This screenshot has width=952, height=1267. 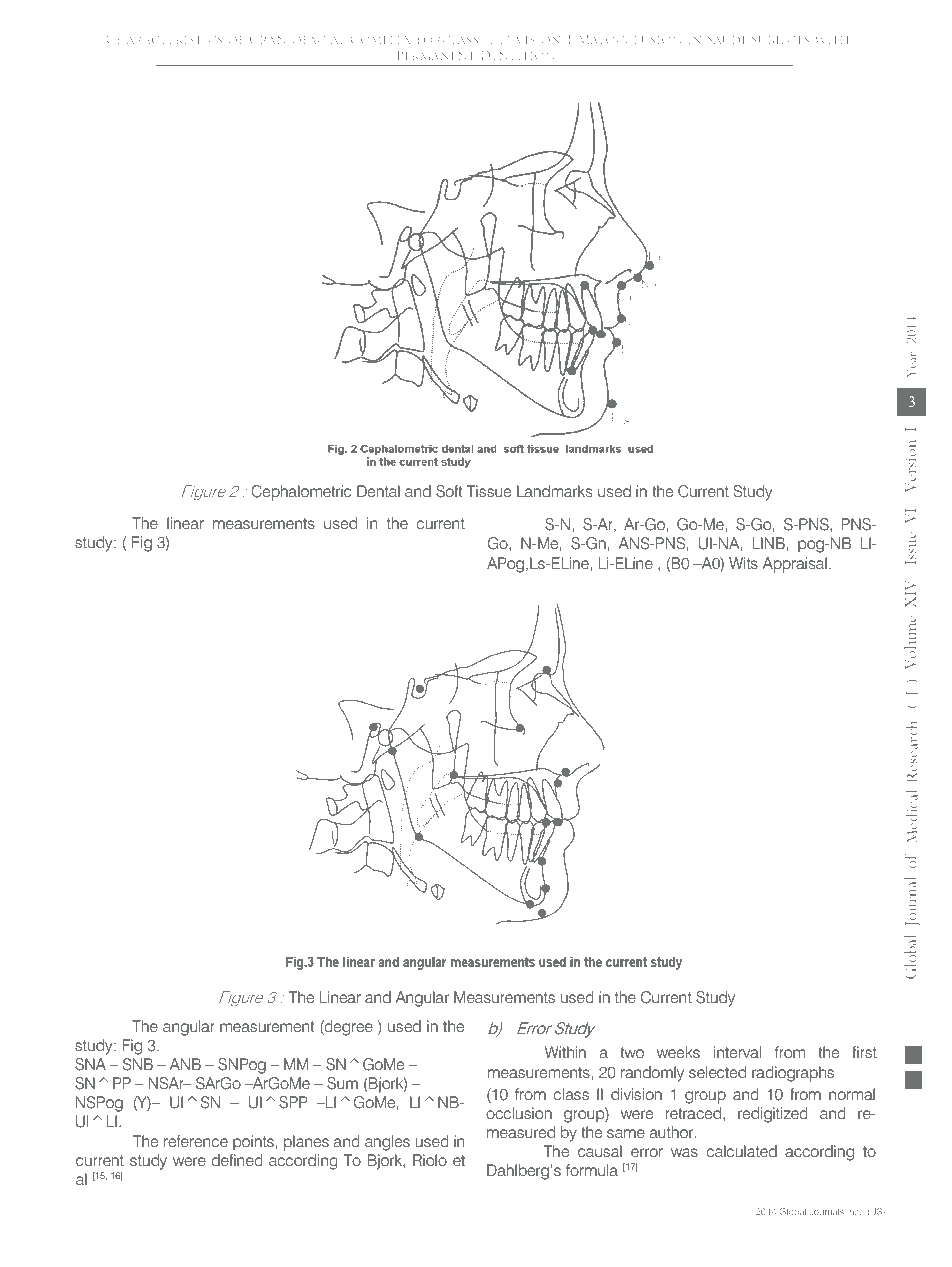 What do you see at coordinates (592, 1170) in the screenshot?
I see `formula` at bounding box center [592, 1170].
